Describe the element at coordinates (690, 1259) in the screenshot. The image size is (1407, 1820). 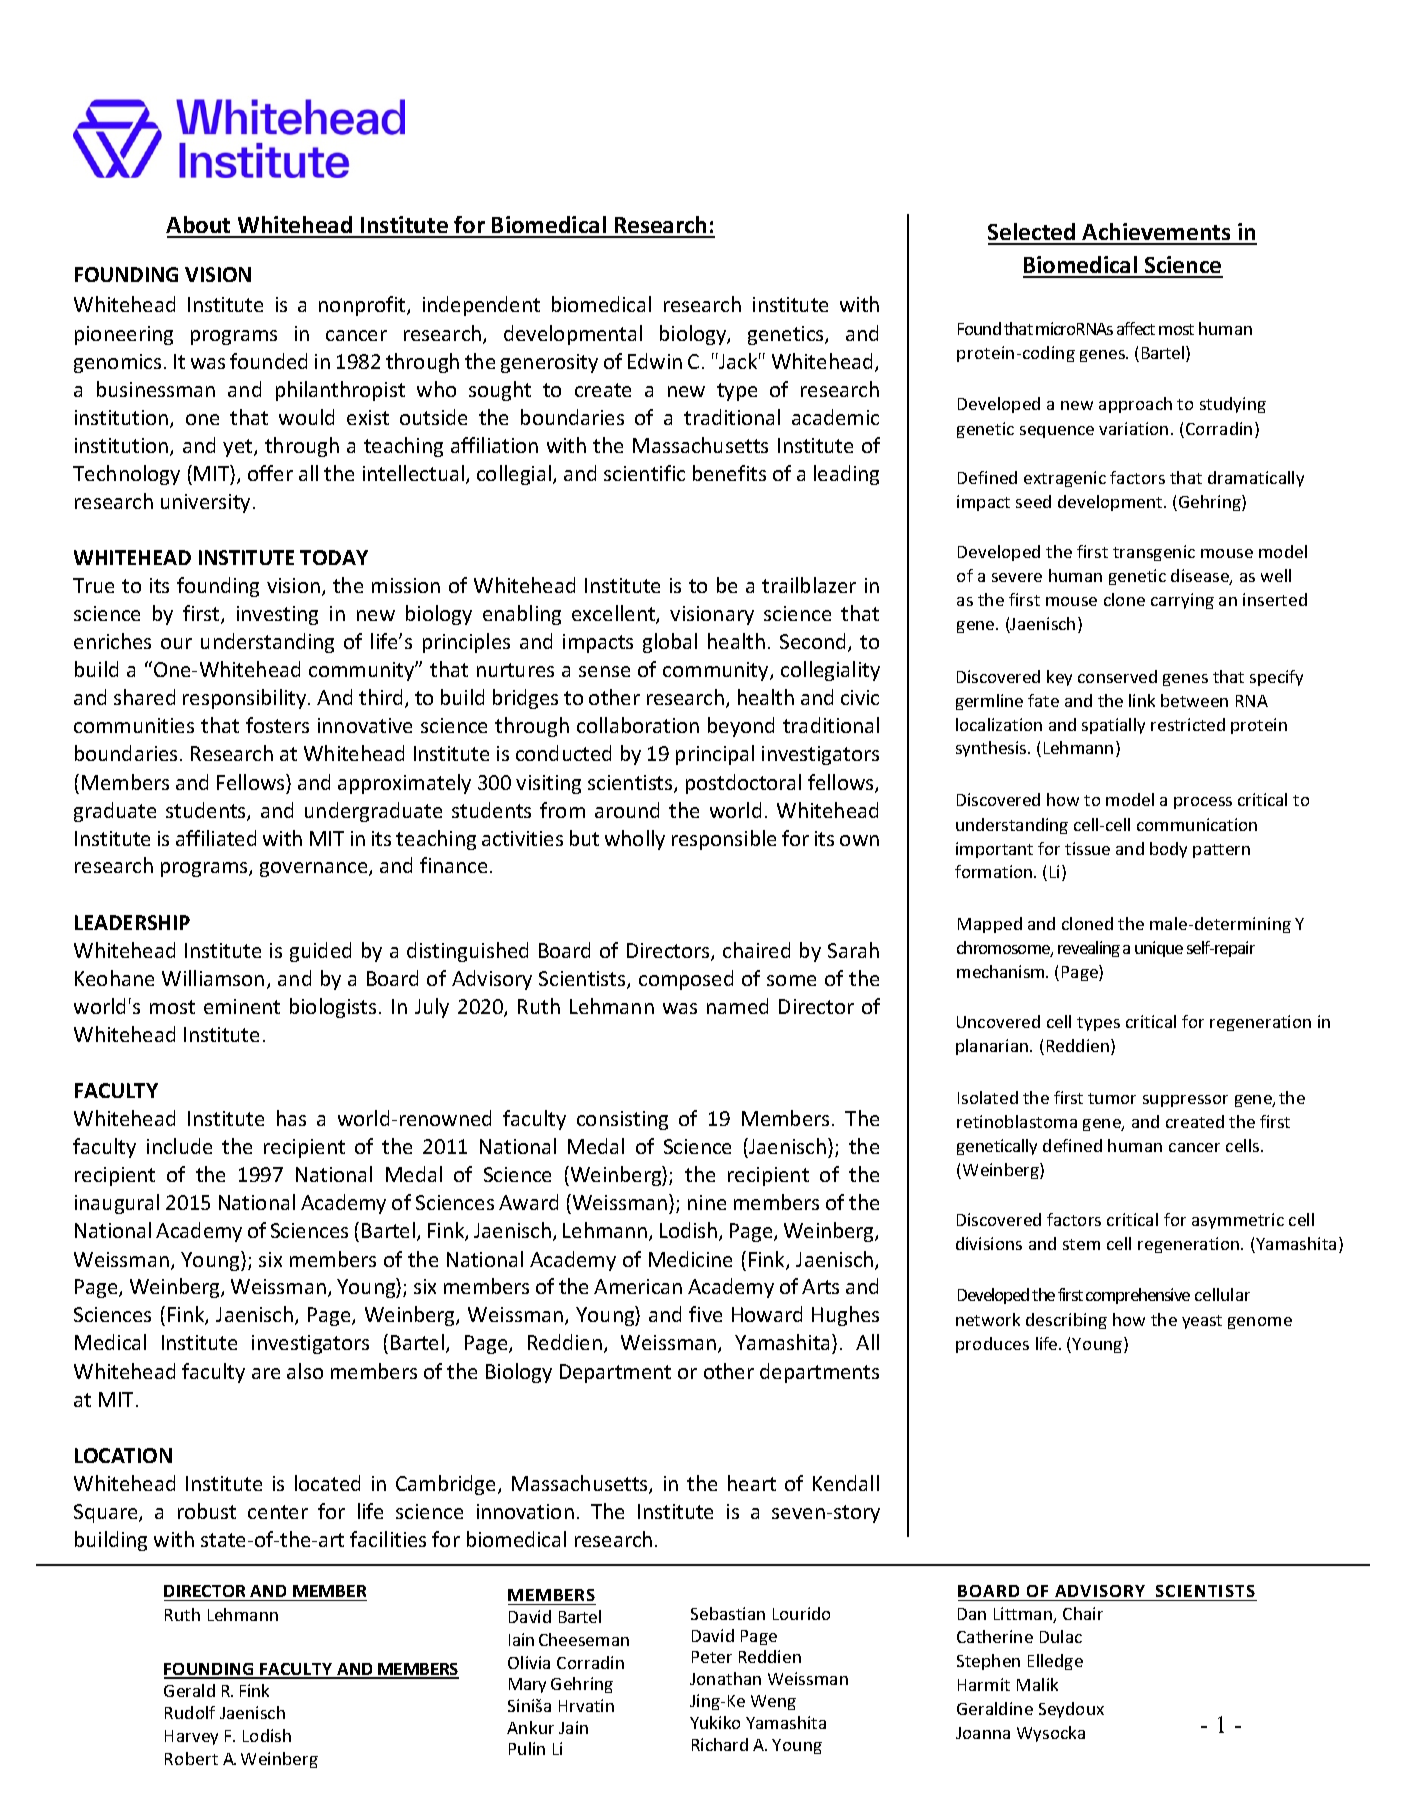
I see `Medicine` at that location.
